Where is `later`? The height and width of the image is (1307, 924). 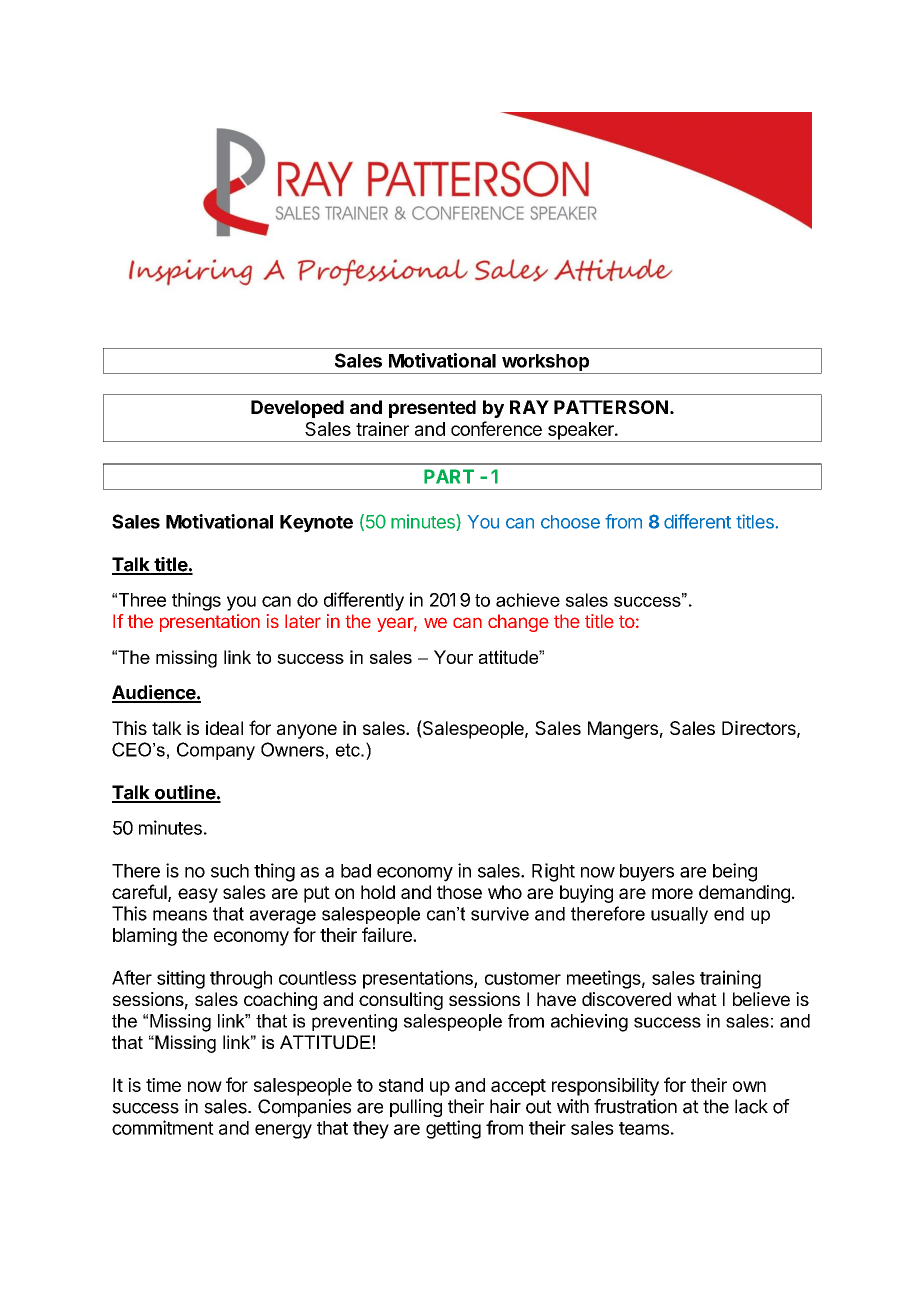 later is located at coordinates (303, 621).
